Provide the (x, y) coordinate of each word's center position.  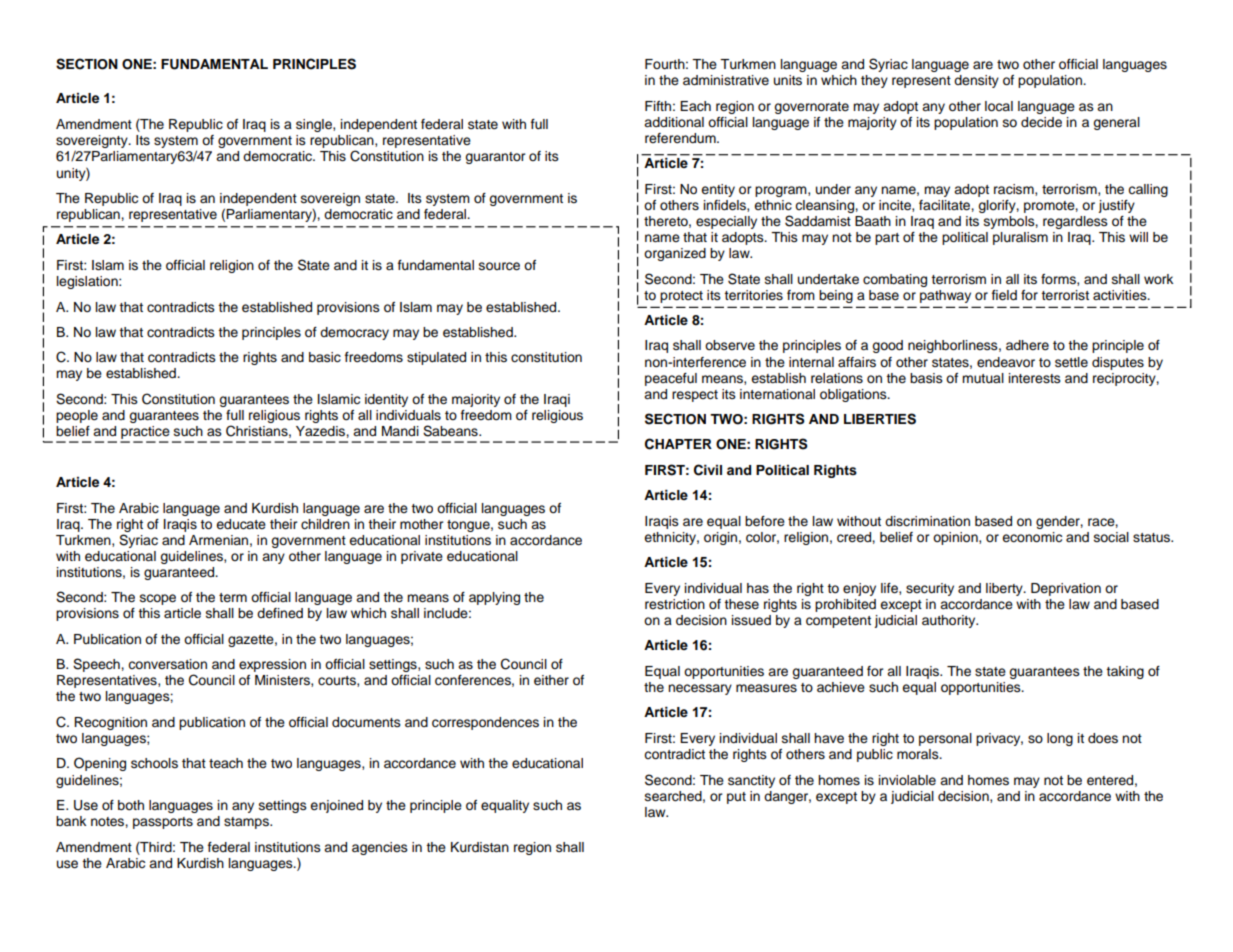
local (999, 106)
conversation (167, 664)
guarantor (495, 158)
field (1004, 295)
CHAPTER (678, 444)
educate (241, 524)
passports (163, 823)
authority (950, 621)
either (551, 680)
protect (681, 297)
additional (674, 122)
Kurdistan (480, 847)
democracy (354, 333)
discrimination (927, 521)
